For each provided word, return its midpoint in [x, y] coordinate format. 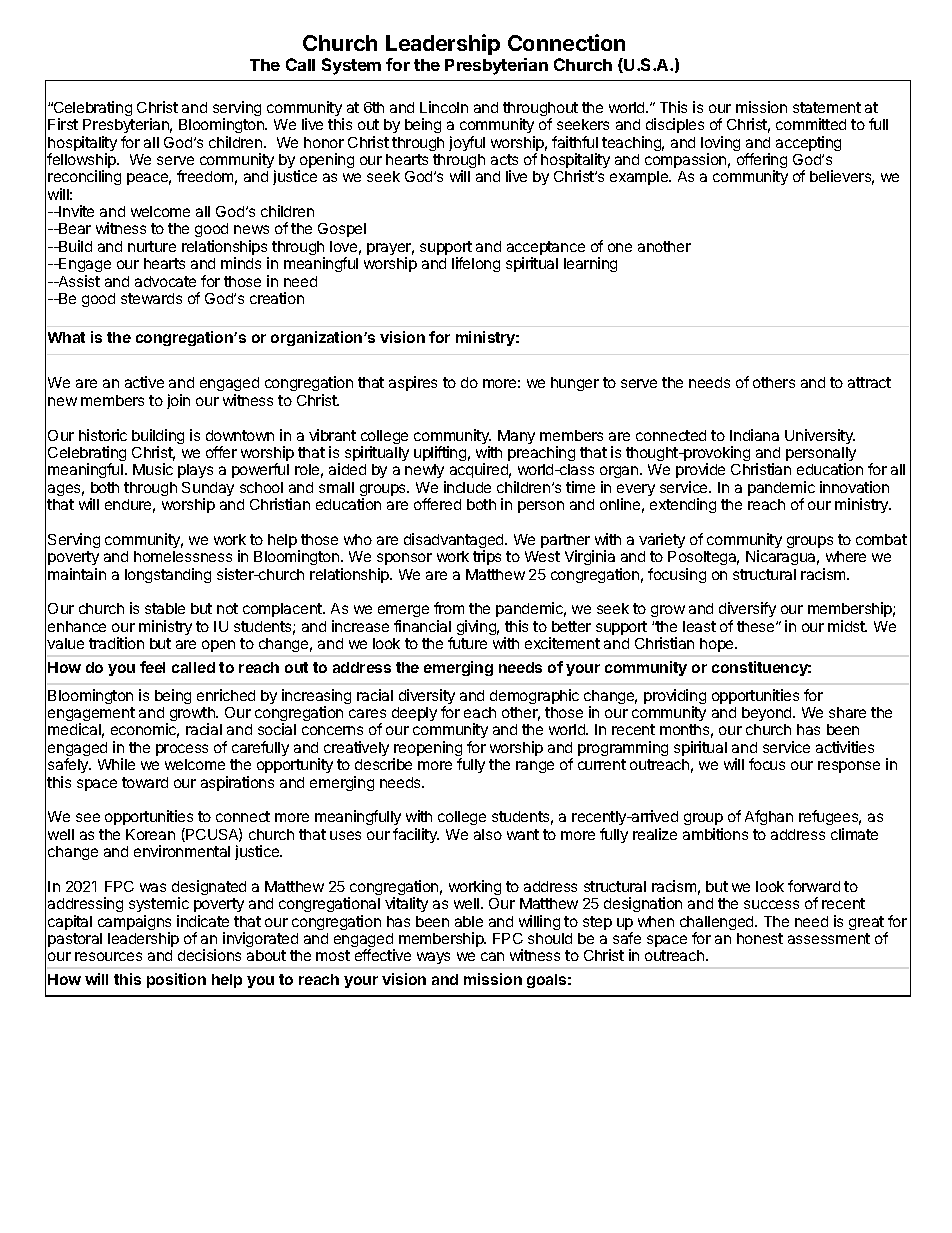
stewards [151, 298]
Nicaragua [782, 557]
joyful [467, 143]
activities [845, 747]
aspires [413, 383]
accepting [808, 143]
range [535, 767]
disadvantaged [455, 542]
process [182, 750]
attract [869, 382]
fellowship [82, 162]
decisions [209, 955]
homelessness [183, 556]
